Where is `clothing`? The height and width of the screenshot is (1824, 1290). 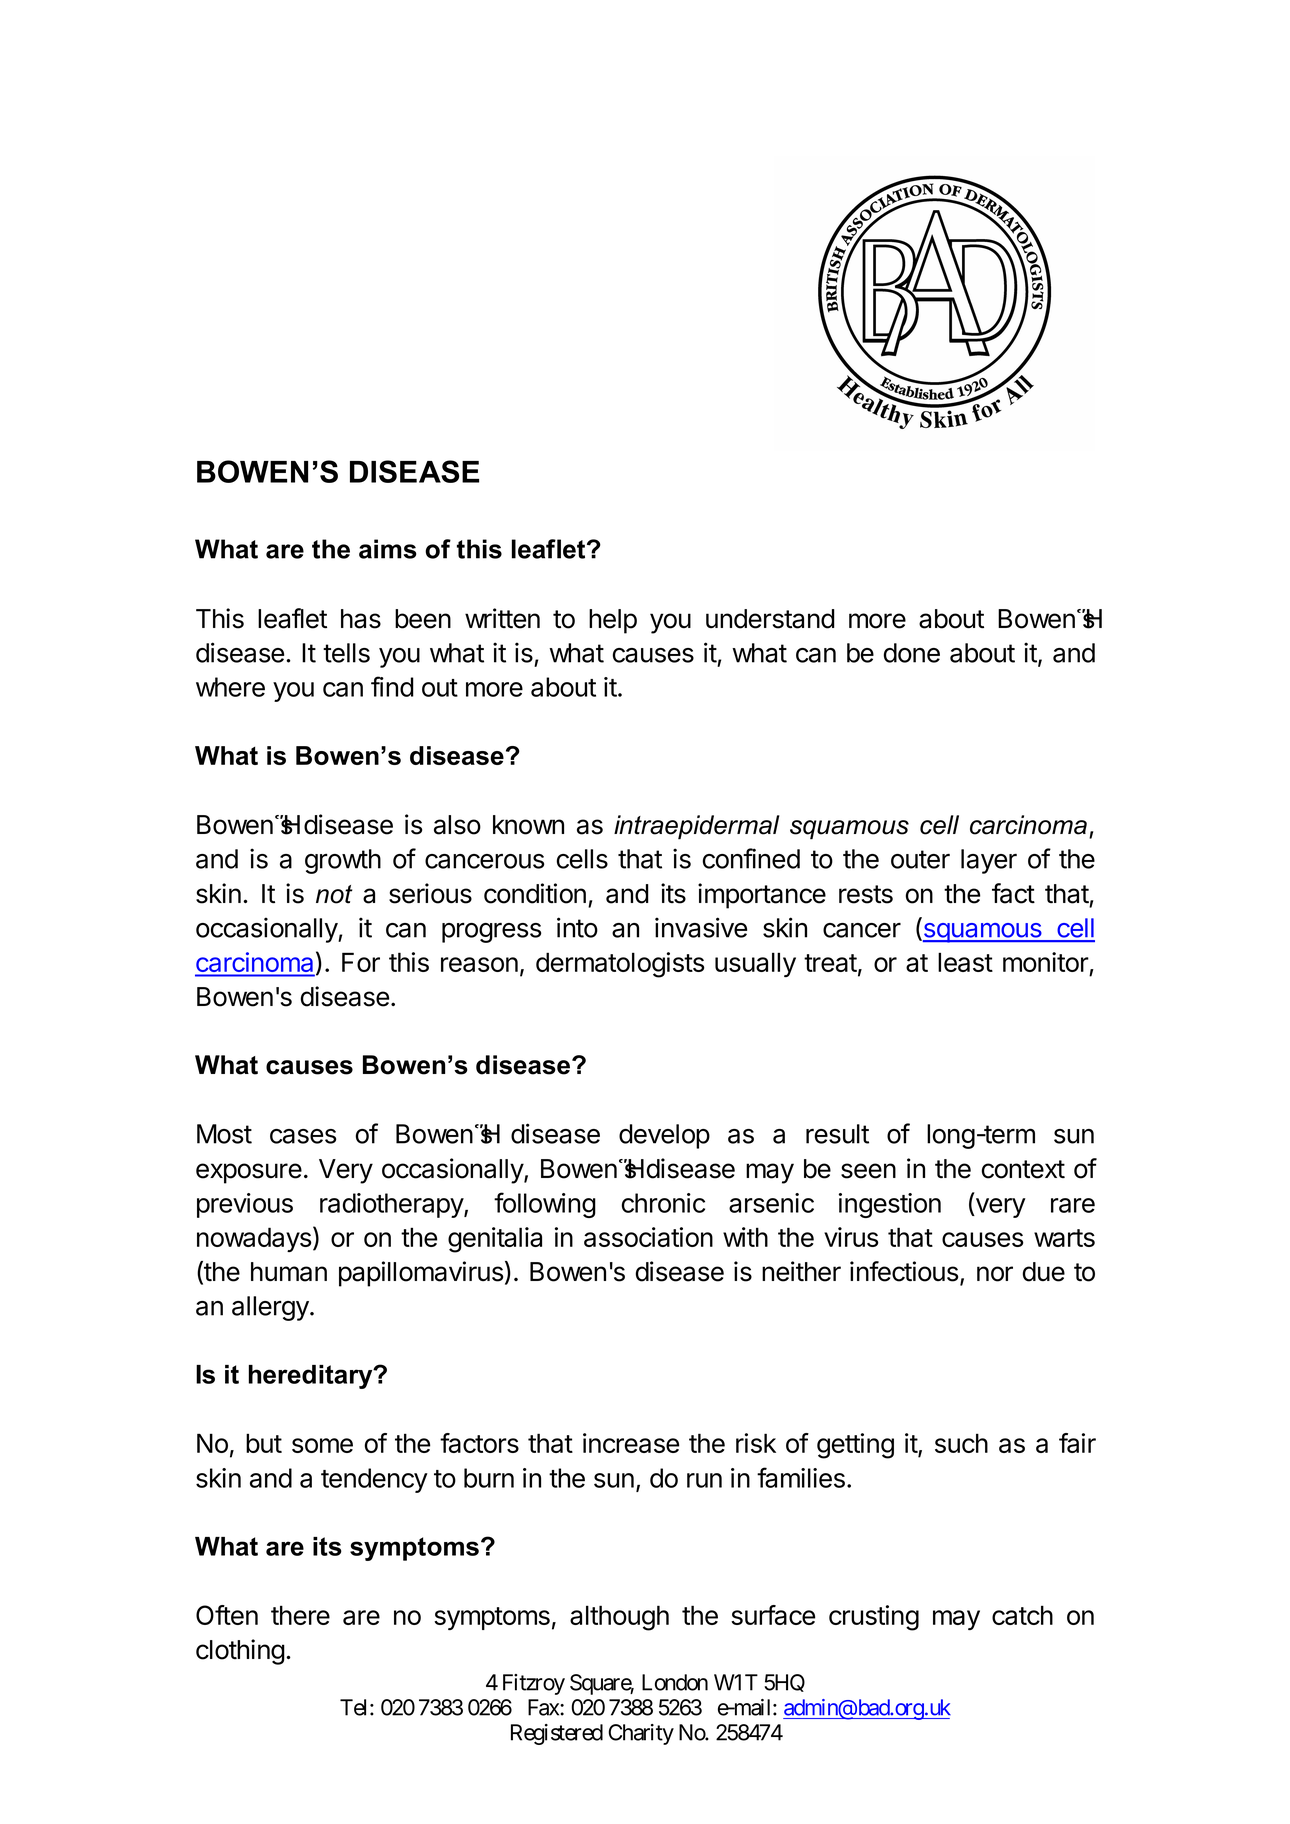 clothing is located at coordinates (240, 1652).
